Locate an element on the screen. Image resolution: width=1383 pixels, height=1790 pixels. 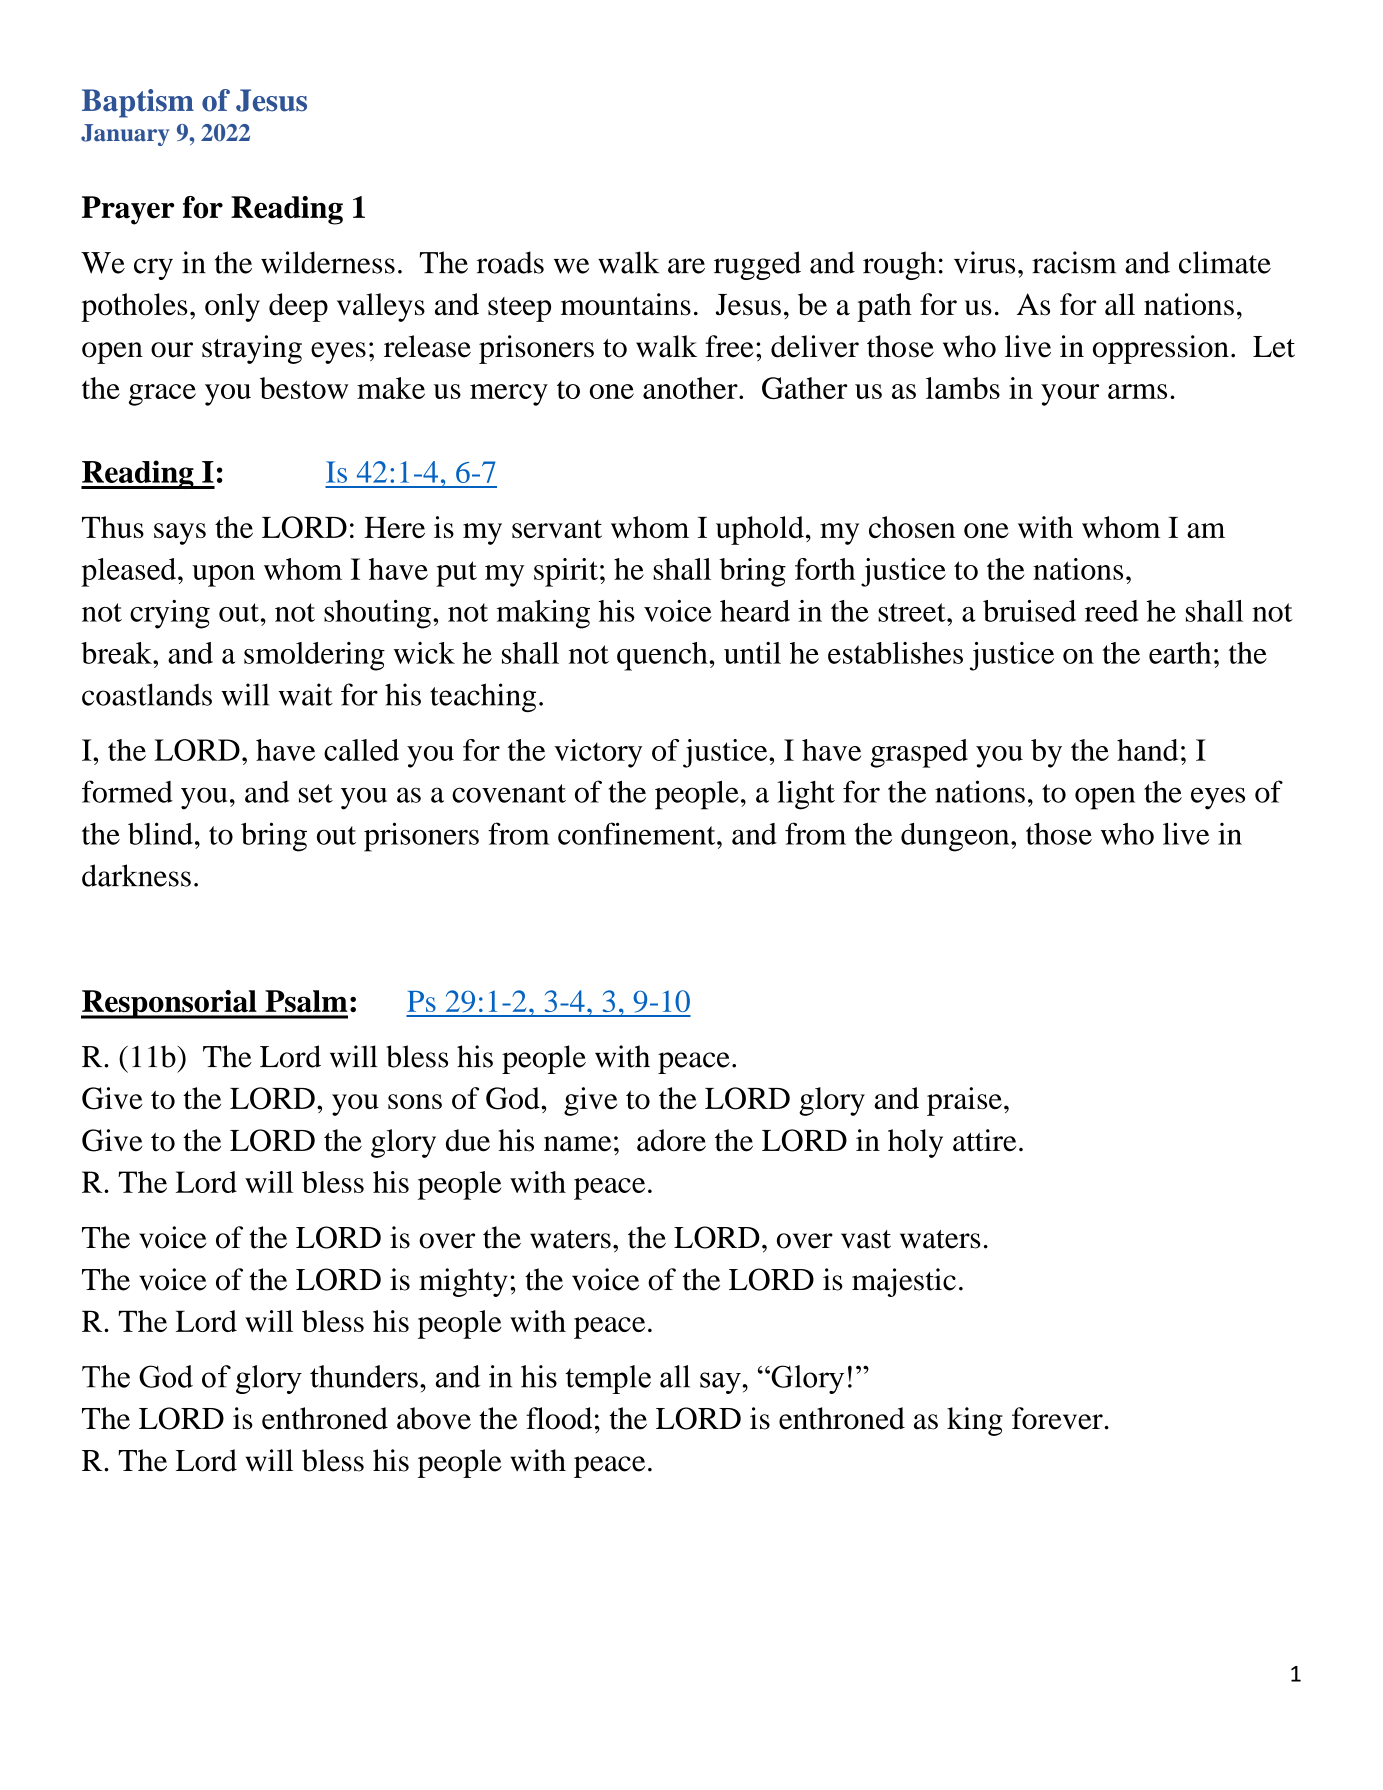
above is located at coordinates (434, 1418).
